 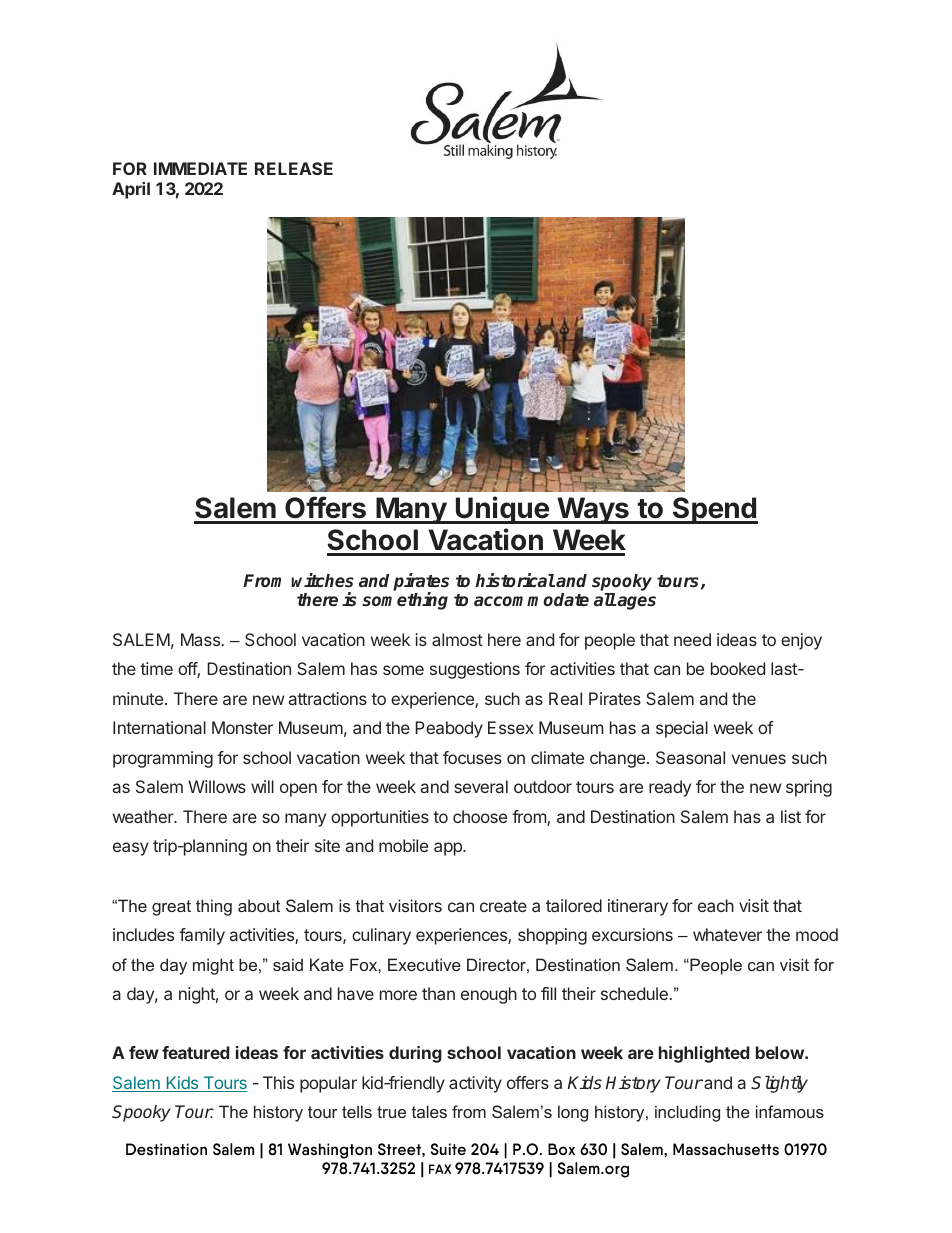 I want to click on IMMEDIATE, so click(x=200, y=168).
